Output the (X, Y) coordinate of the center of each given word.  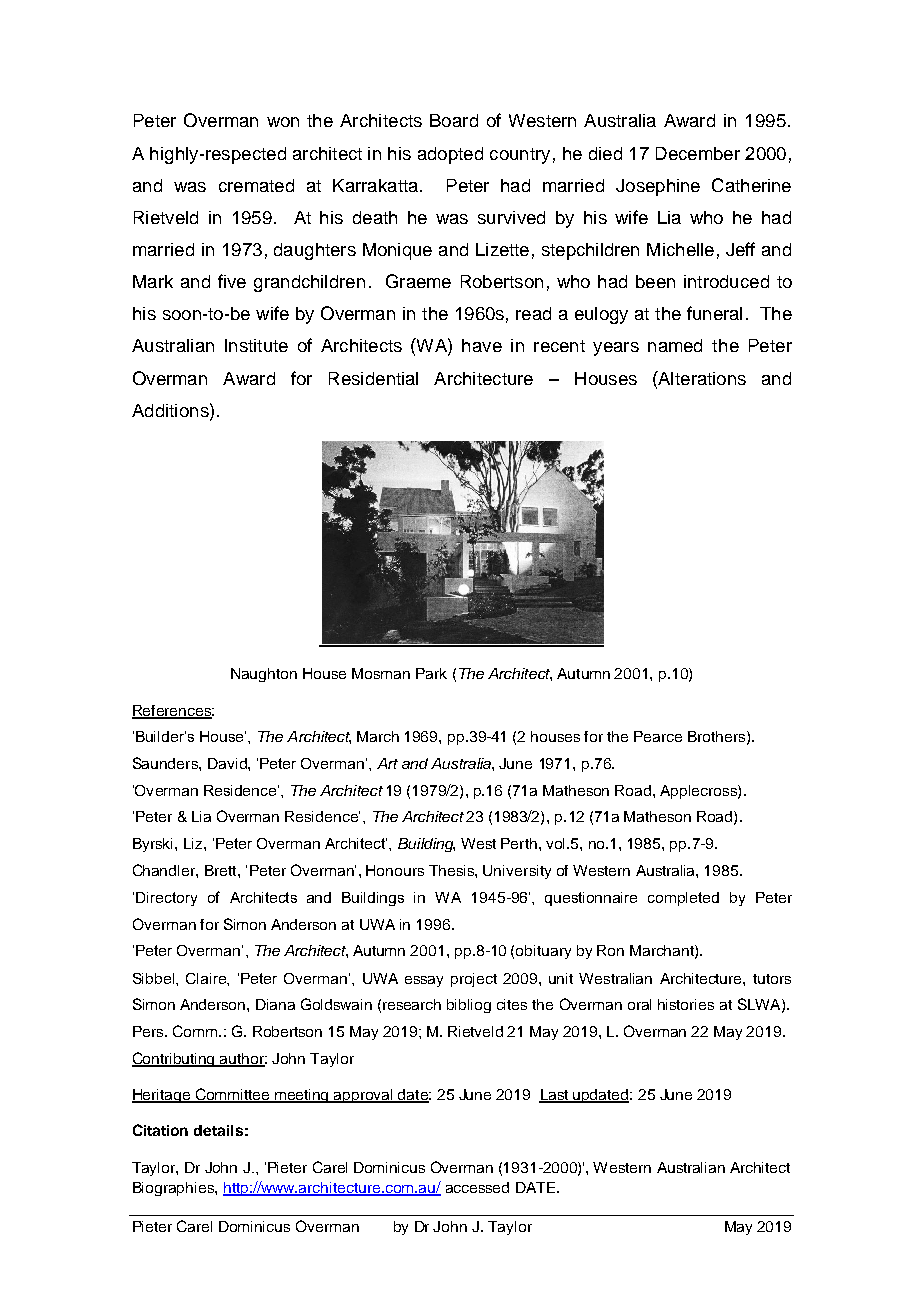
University (517, 872)
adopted (450, 155)
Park (431, 673)
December (698, 153)
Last (555, 1096)
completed (683, 899)
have (482, 345)
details (218, 1130)
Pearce (658, 736)
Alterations (701, 378)
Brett (222, 870)
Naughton (264, 675)
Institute (256, 345)
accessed (477, 1187)
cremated (256, 185)
